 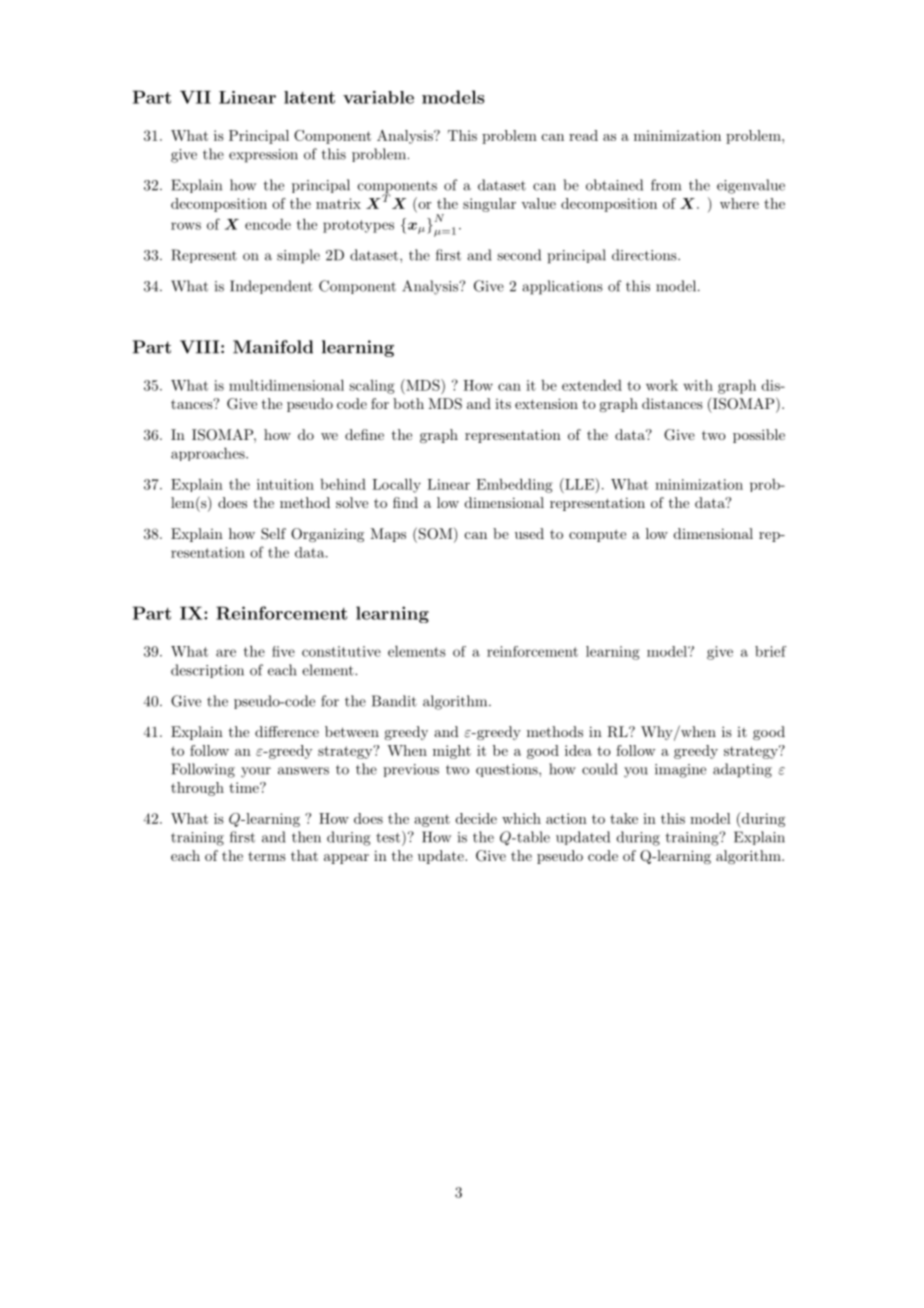 What do you see at coordinates (698, 385) in the screenshot?
I see `with` at bounding box center [698, 385].
